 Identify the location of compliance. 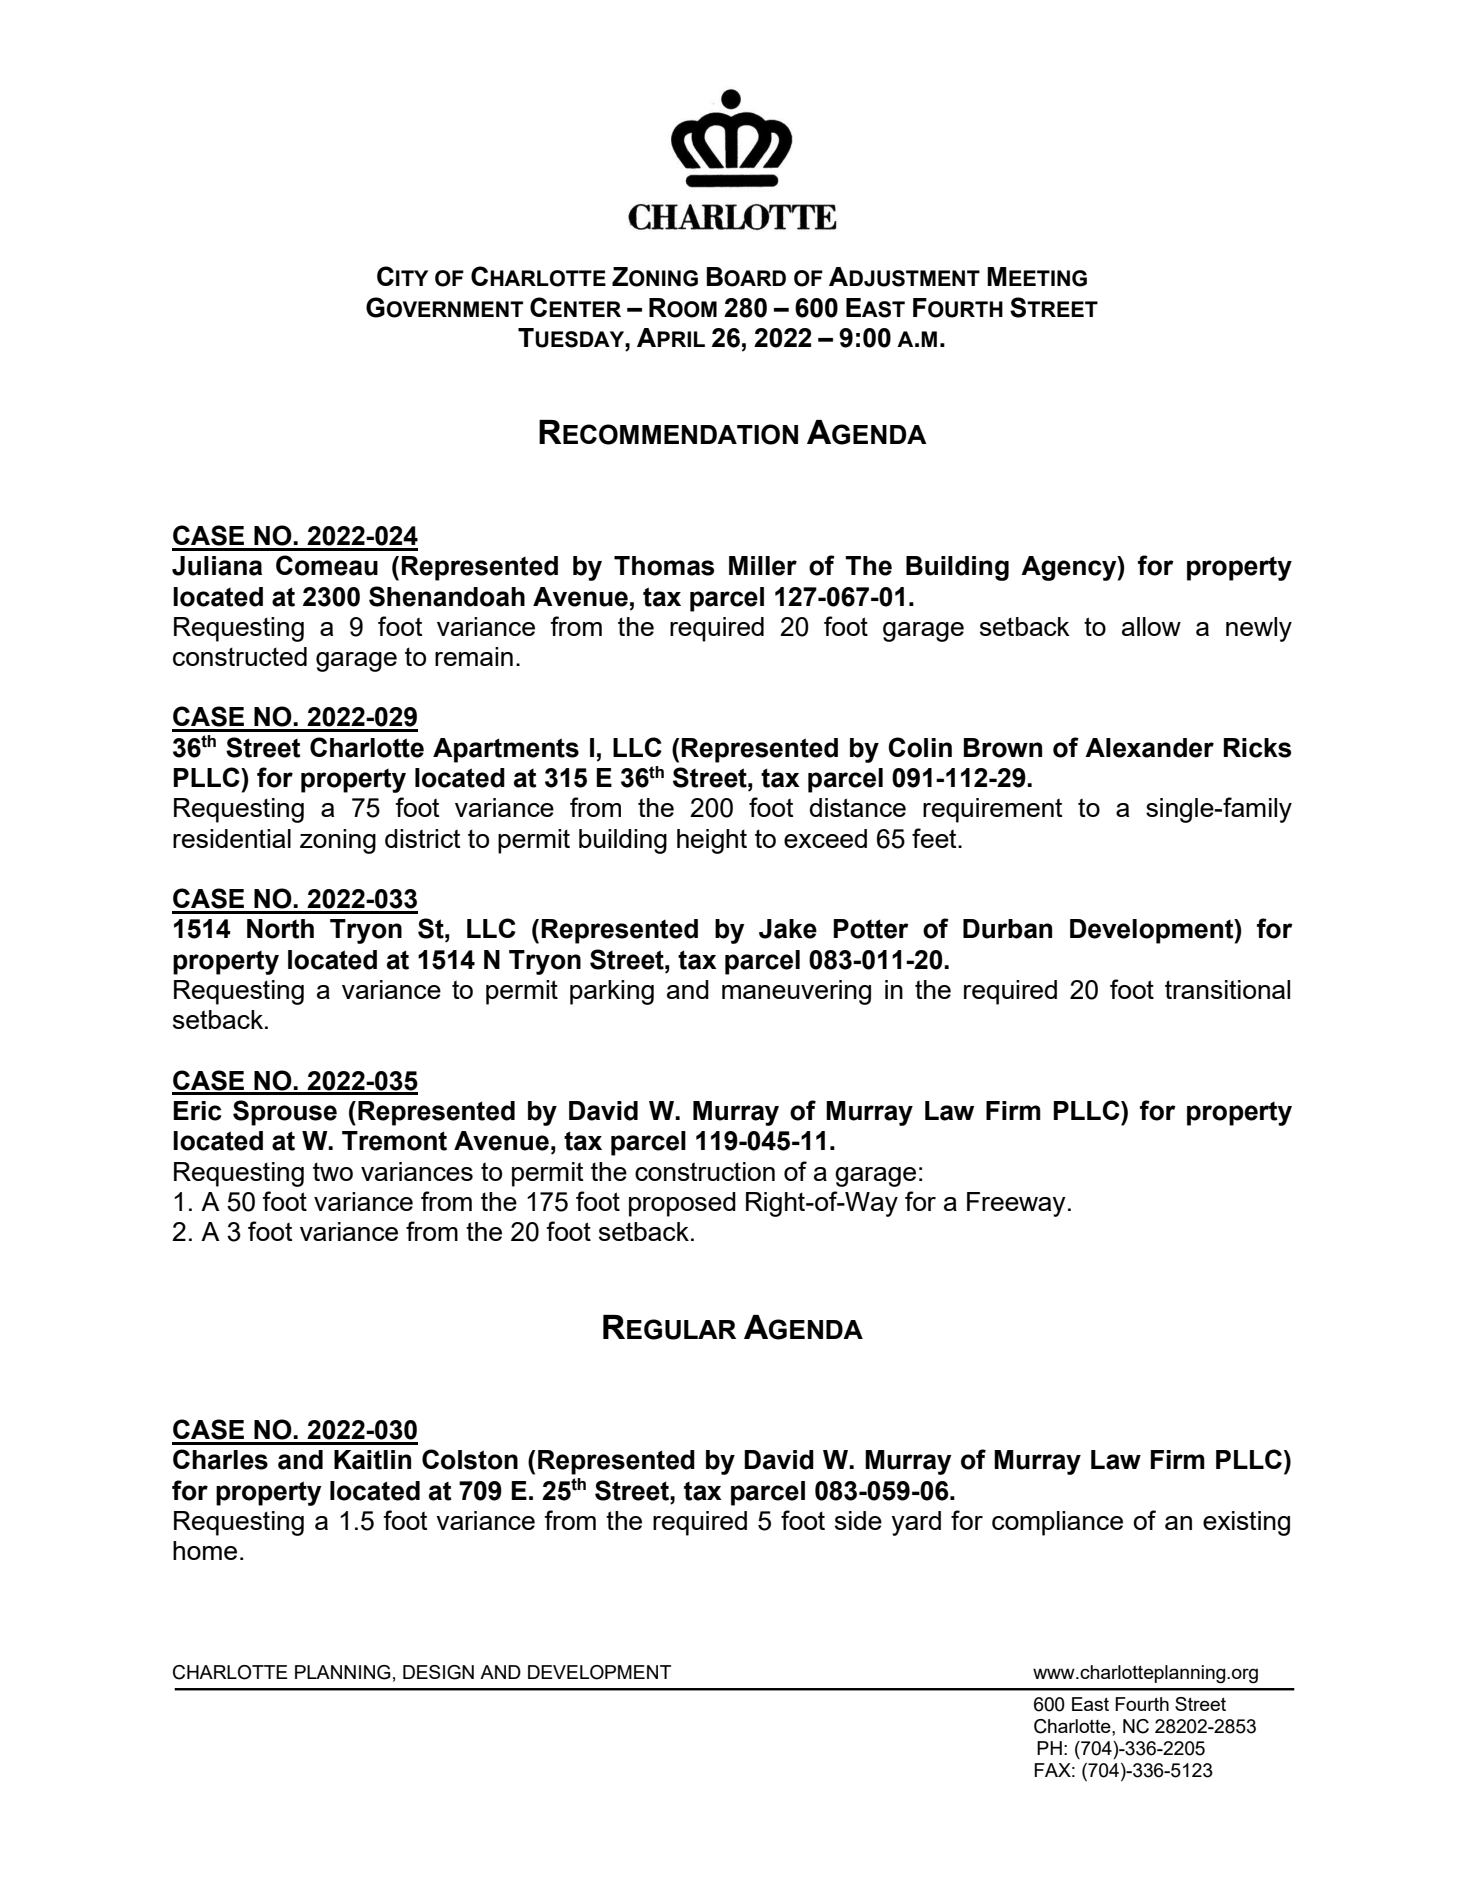
(1057, 1523).
